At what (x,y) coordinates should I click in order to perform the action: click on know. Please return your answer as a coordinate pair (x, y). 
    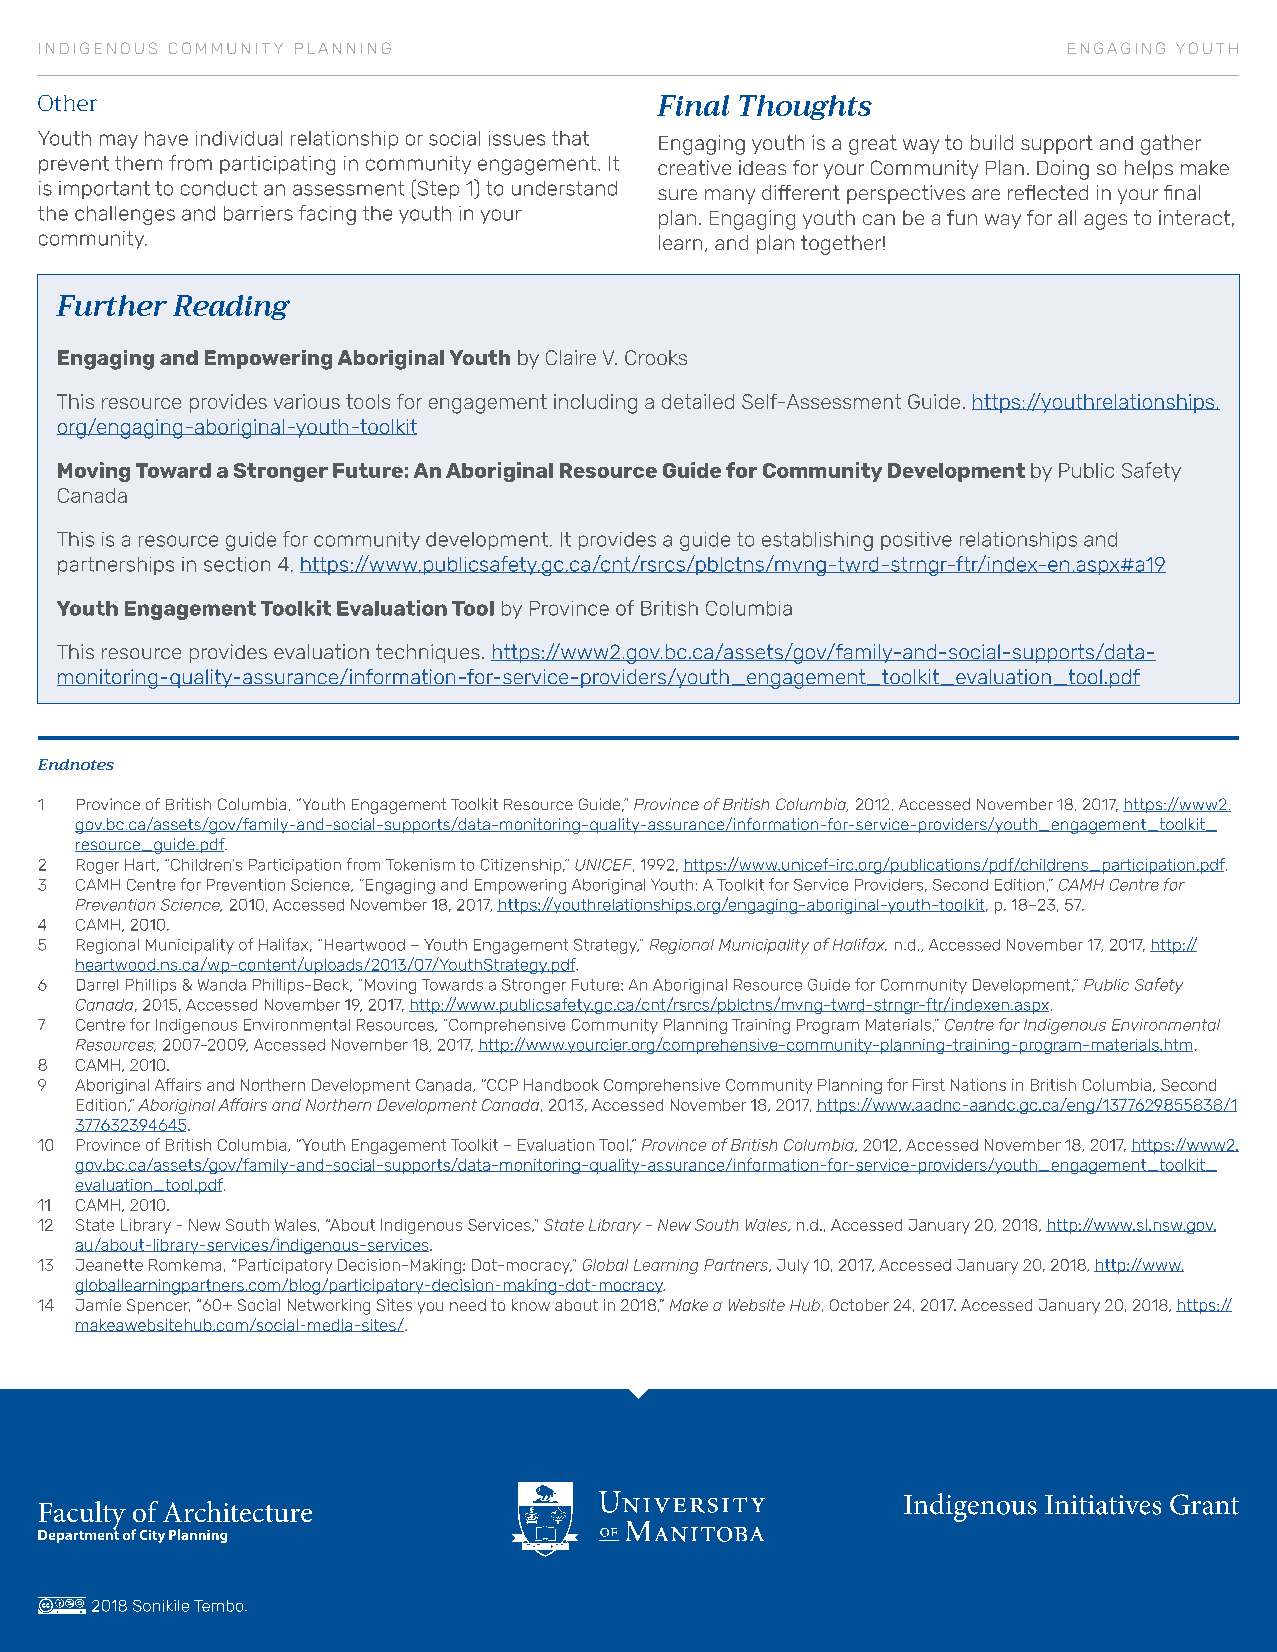
    Looking at the image, I should click on (531, 1305).
